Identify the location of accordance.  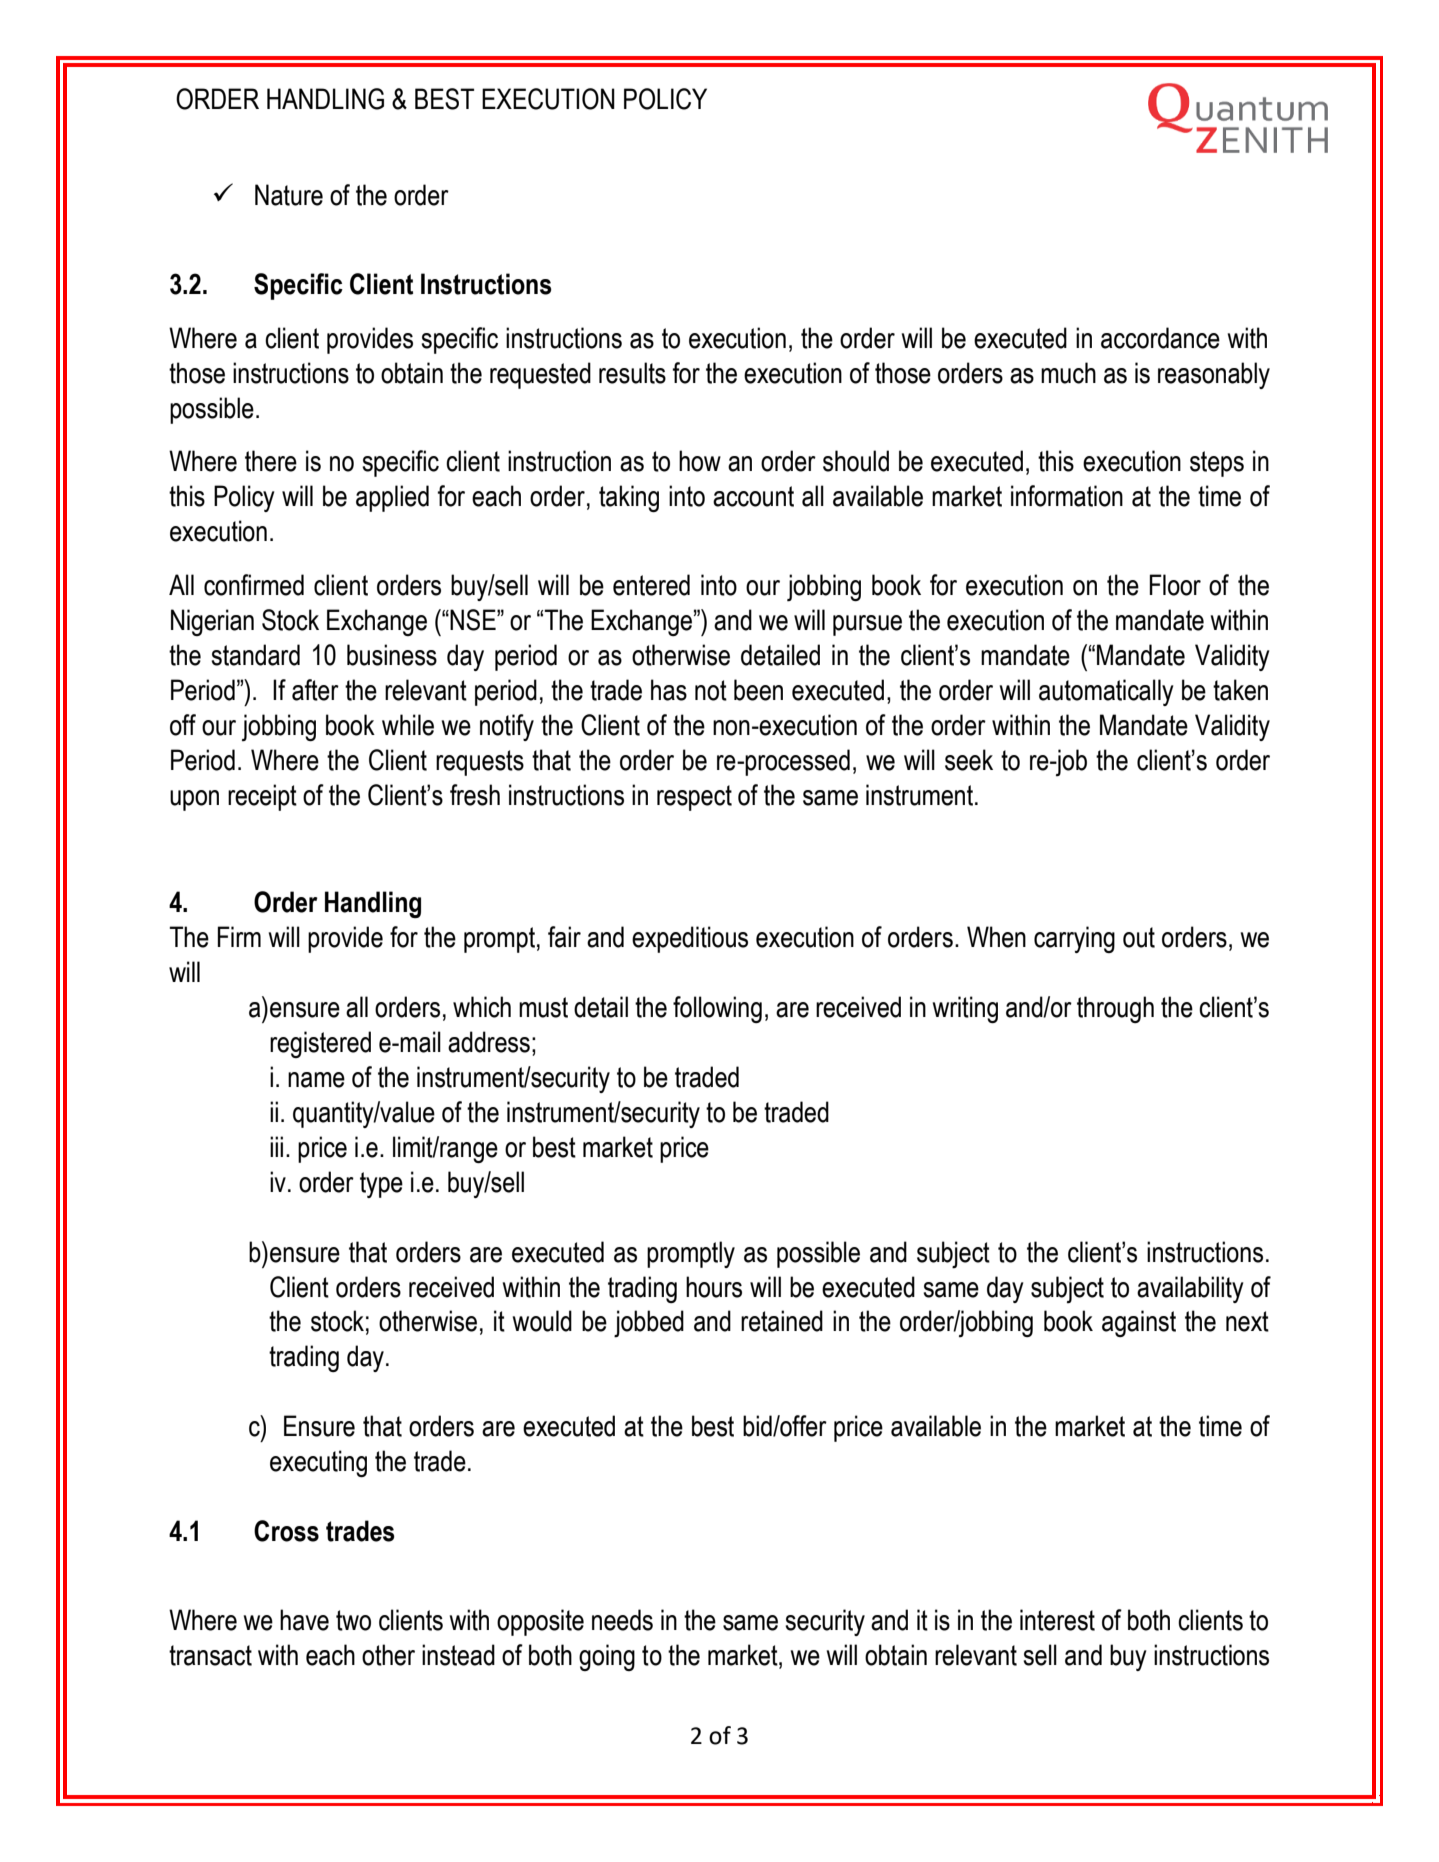
(1160, 338).
